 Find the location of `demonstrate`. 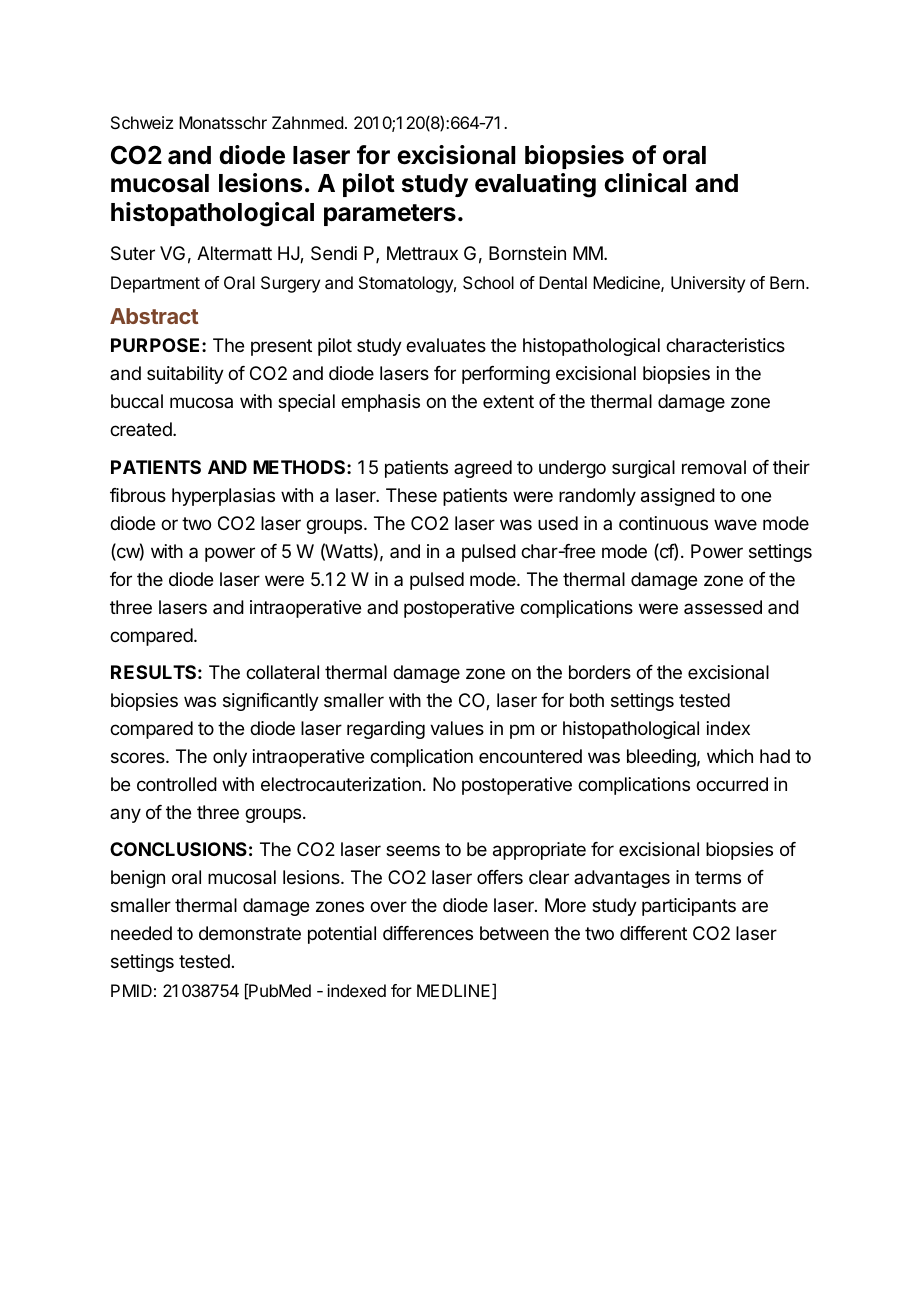

demonstrate is located at coordinates (250, 933).
